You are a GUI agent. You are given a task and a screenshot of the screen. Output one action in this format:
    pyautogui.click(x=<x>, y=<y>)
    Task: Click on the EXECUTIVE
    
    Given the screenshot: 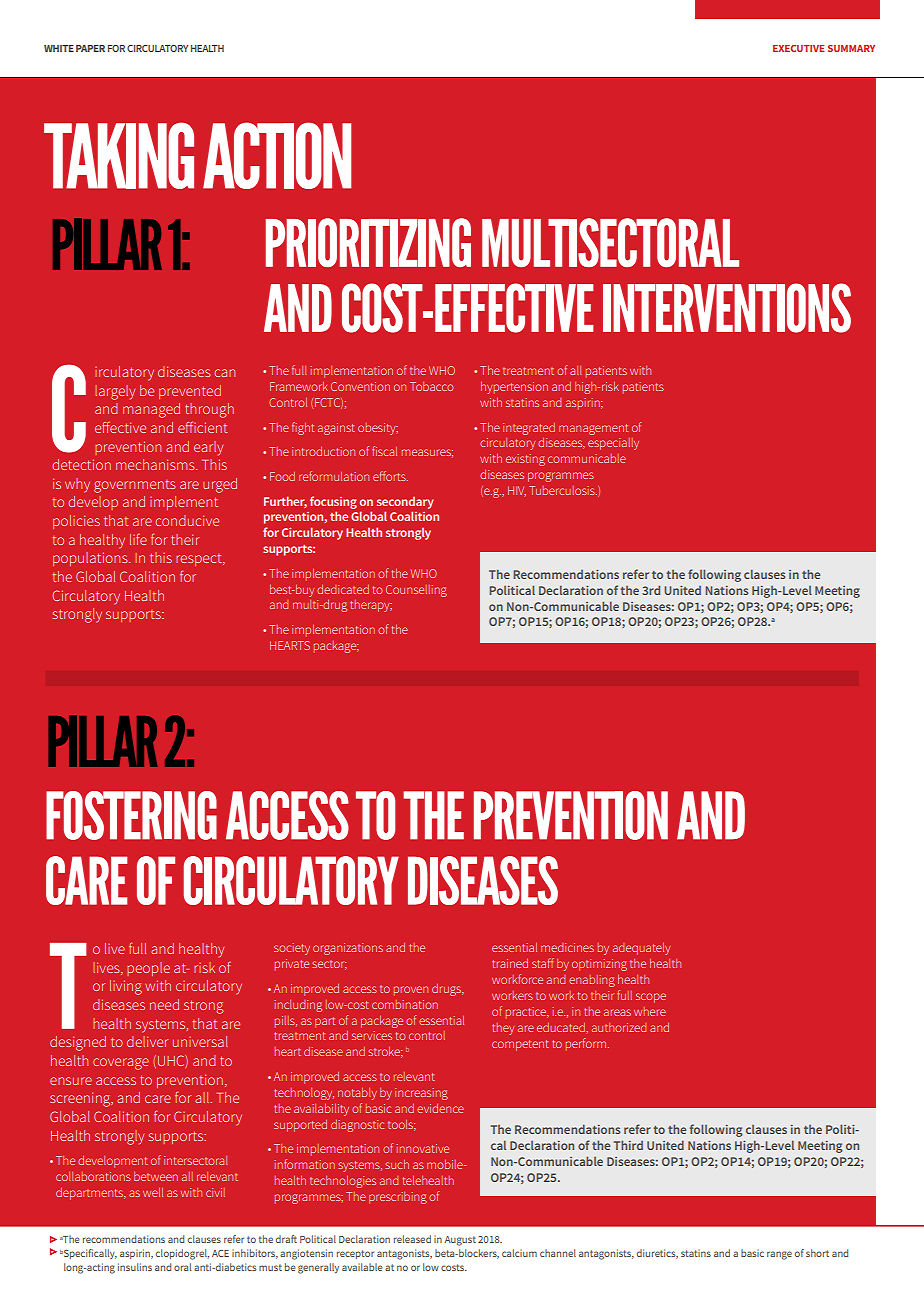 What is the action you would take?
    pyautogui.click(x=798, y=48)
